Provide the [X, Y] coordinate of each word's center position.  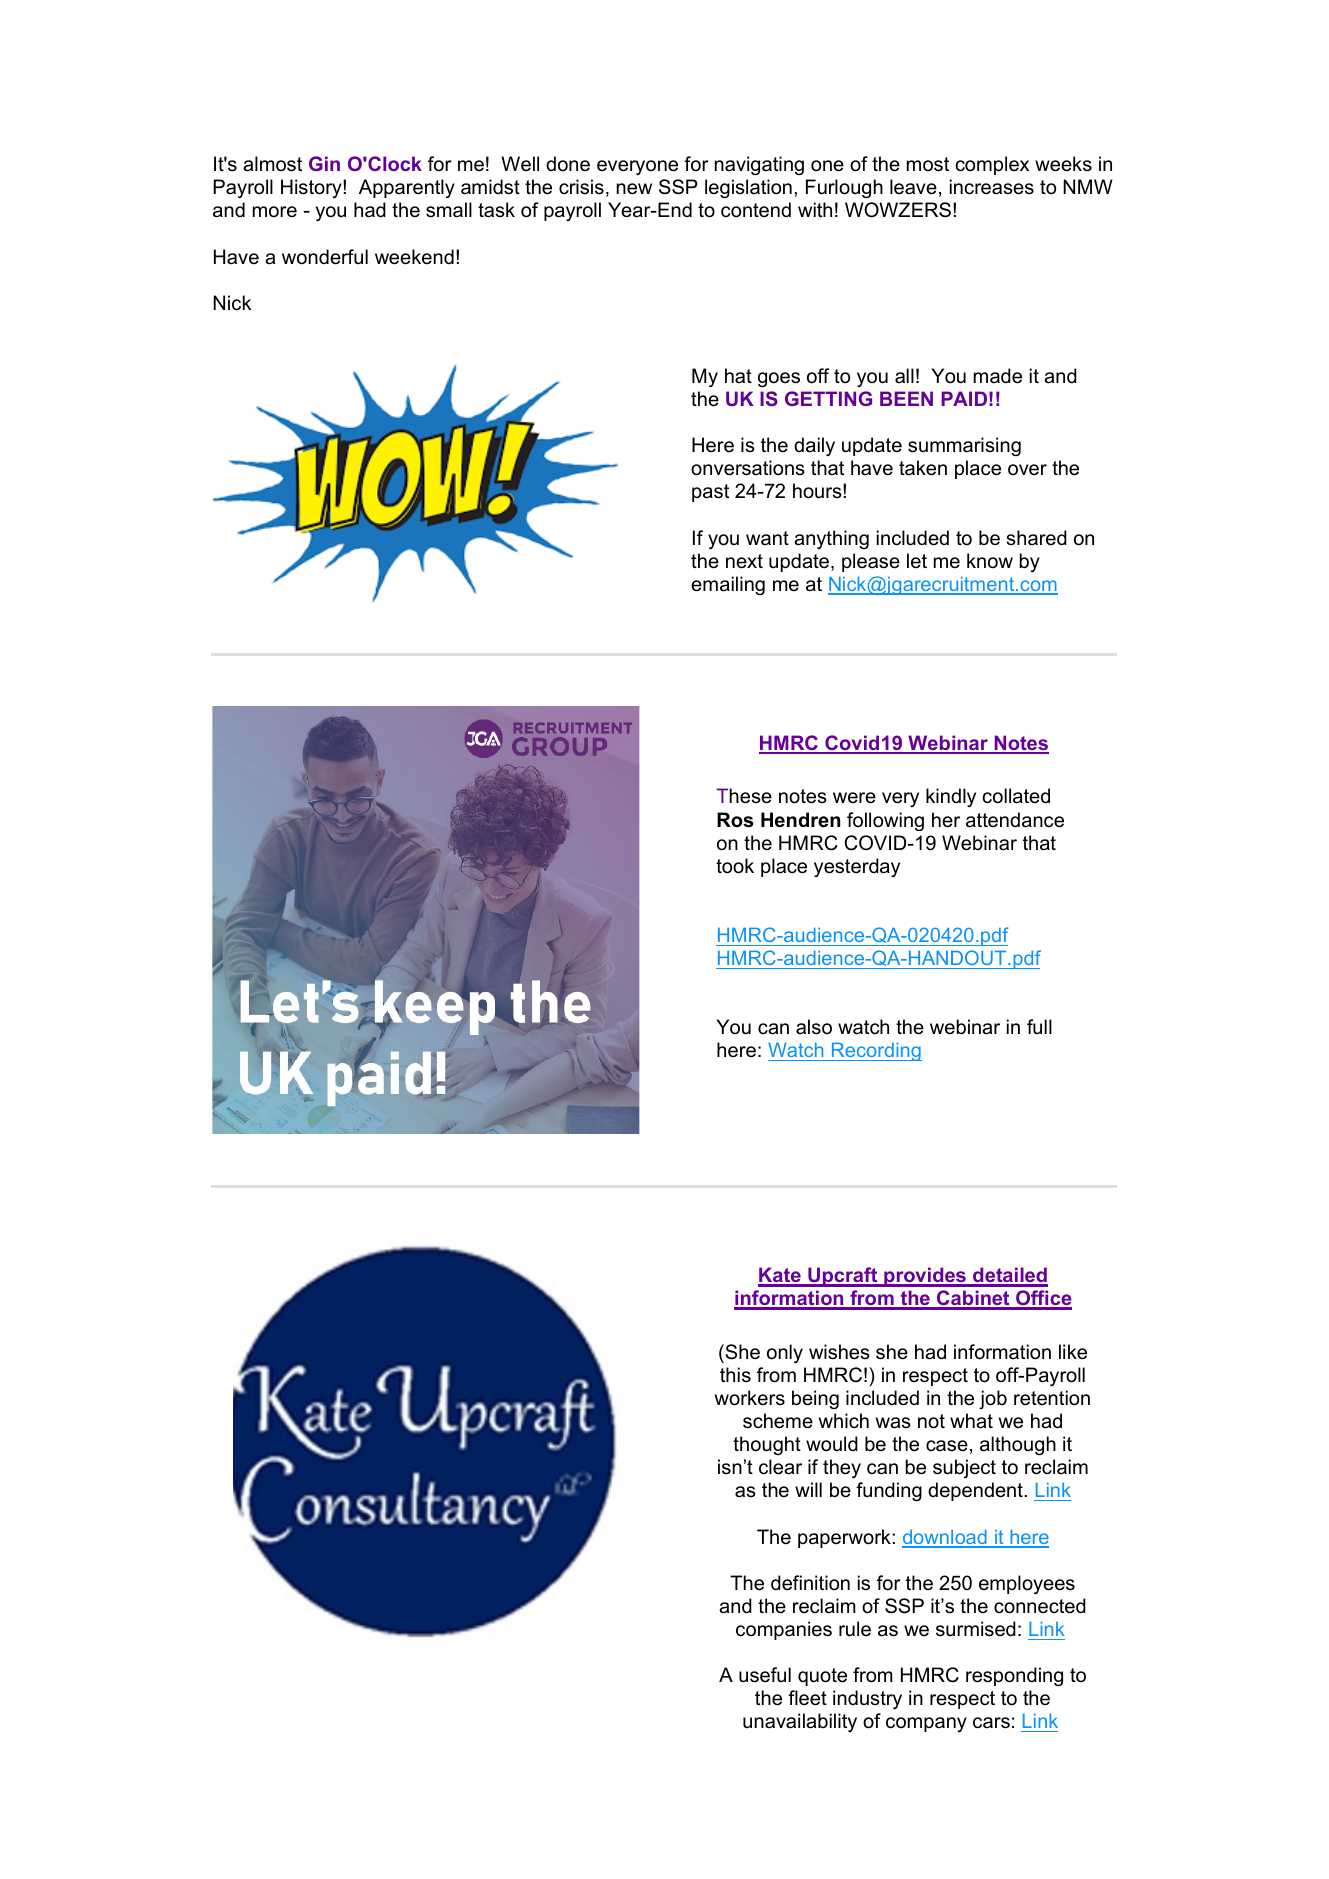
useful [765, 1675]
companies [784, 1630]
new [634, 189]
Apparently [407, 188]
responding [1014, 1676]
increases [992, 187]
